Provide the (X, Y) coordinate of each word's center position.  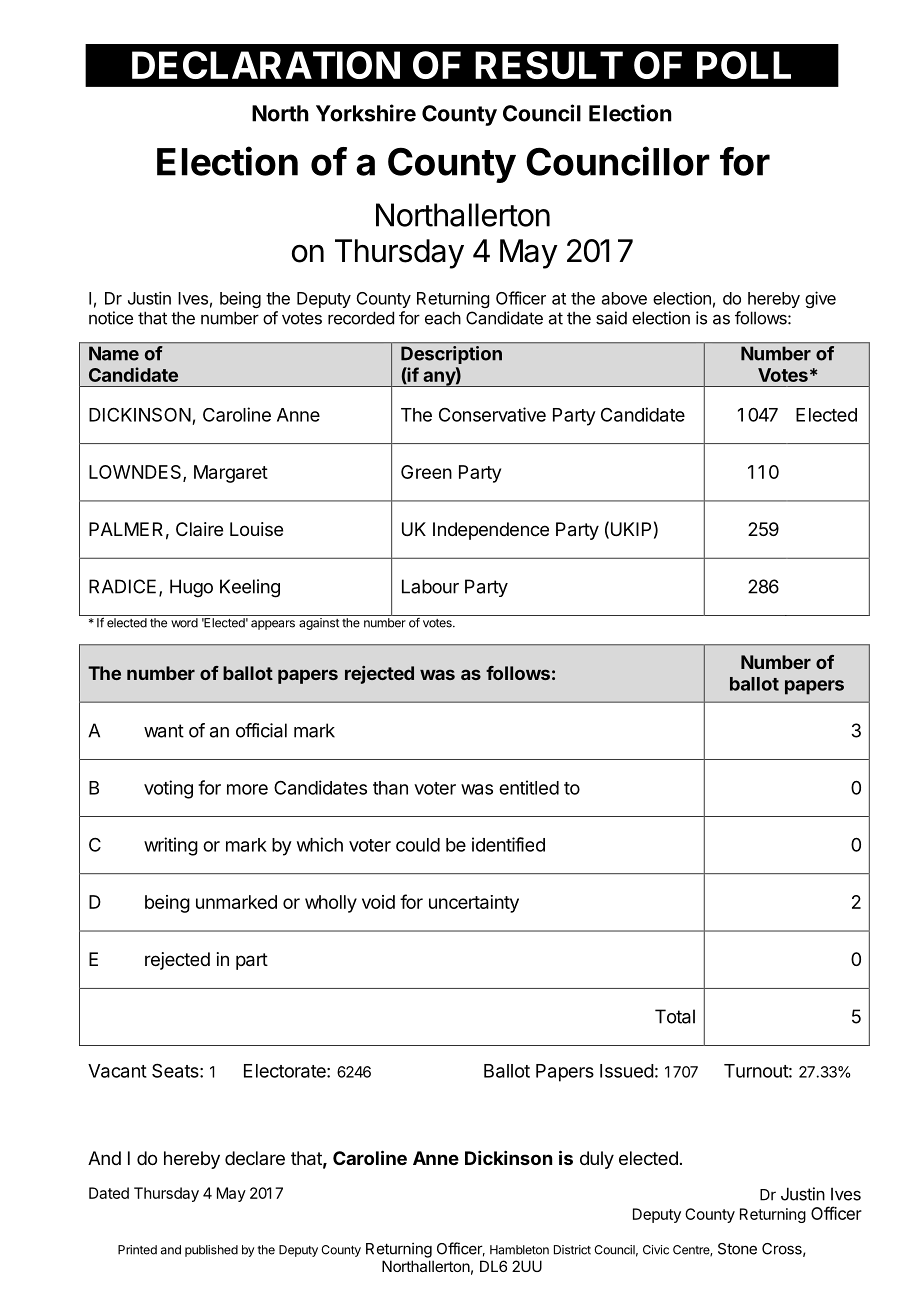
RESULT (549, 65)
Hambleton (519, 1250)
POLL (744, 65)
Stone (737, 1249)
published (211, 1251)
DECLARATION (266, 65)
